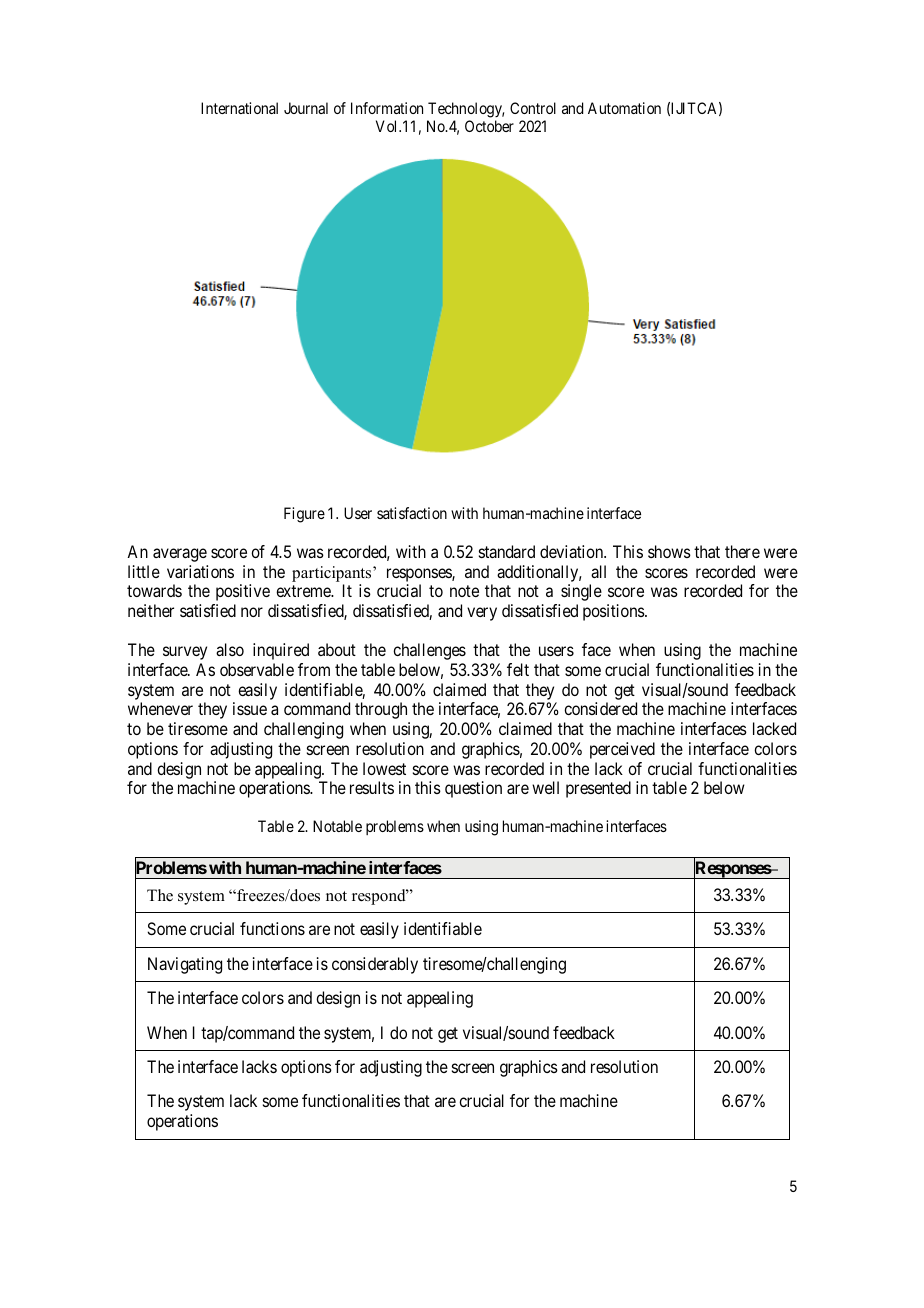 The width and height of the document is (924, 1308). What do you see at coordinates (412, 513) in the document?
I see `satisfaction` at bounding box center [412, 513].
